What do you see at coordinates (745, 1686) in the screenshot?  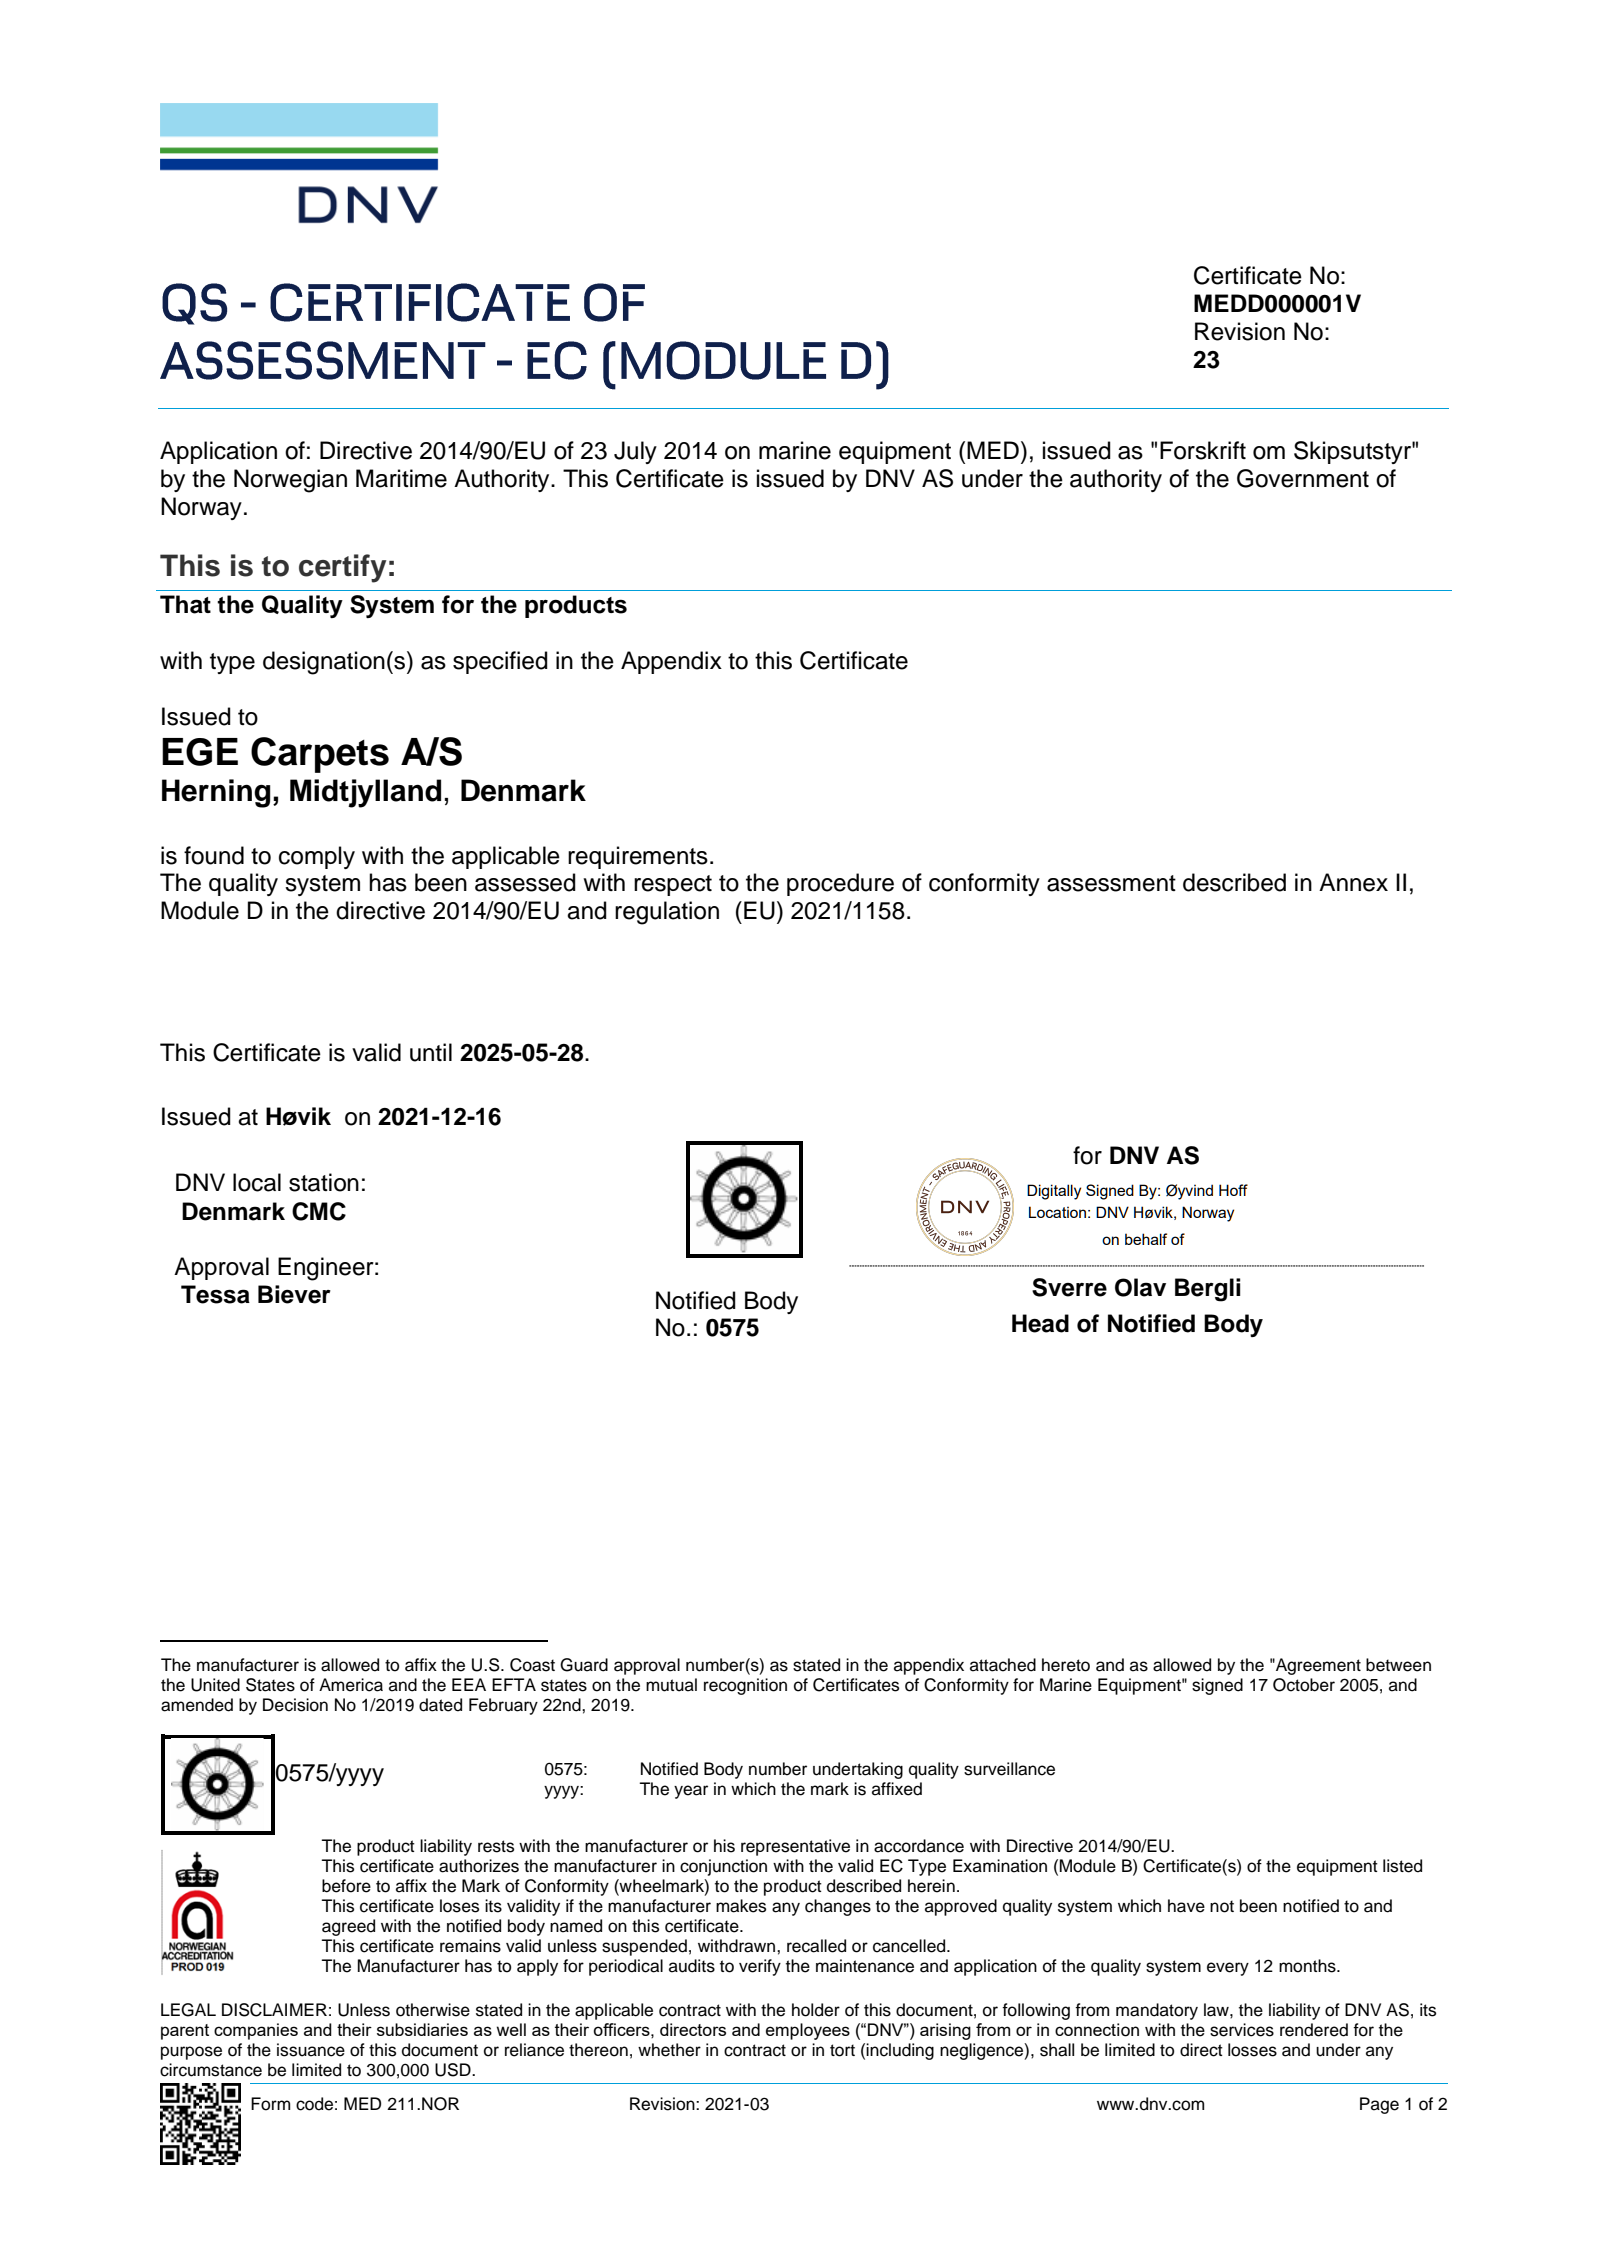 I see `recognition` at bounding box center [745, 1686].
